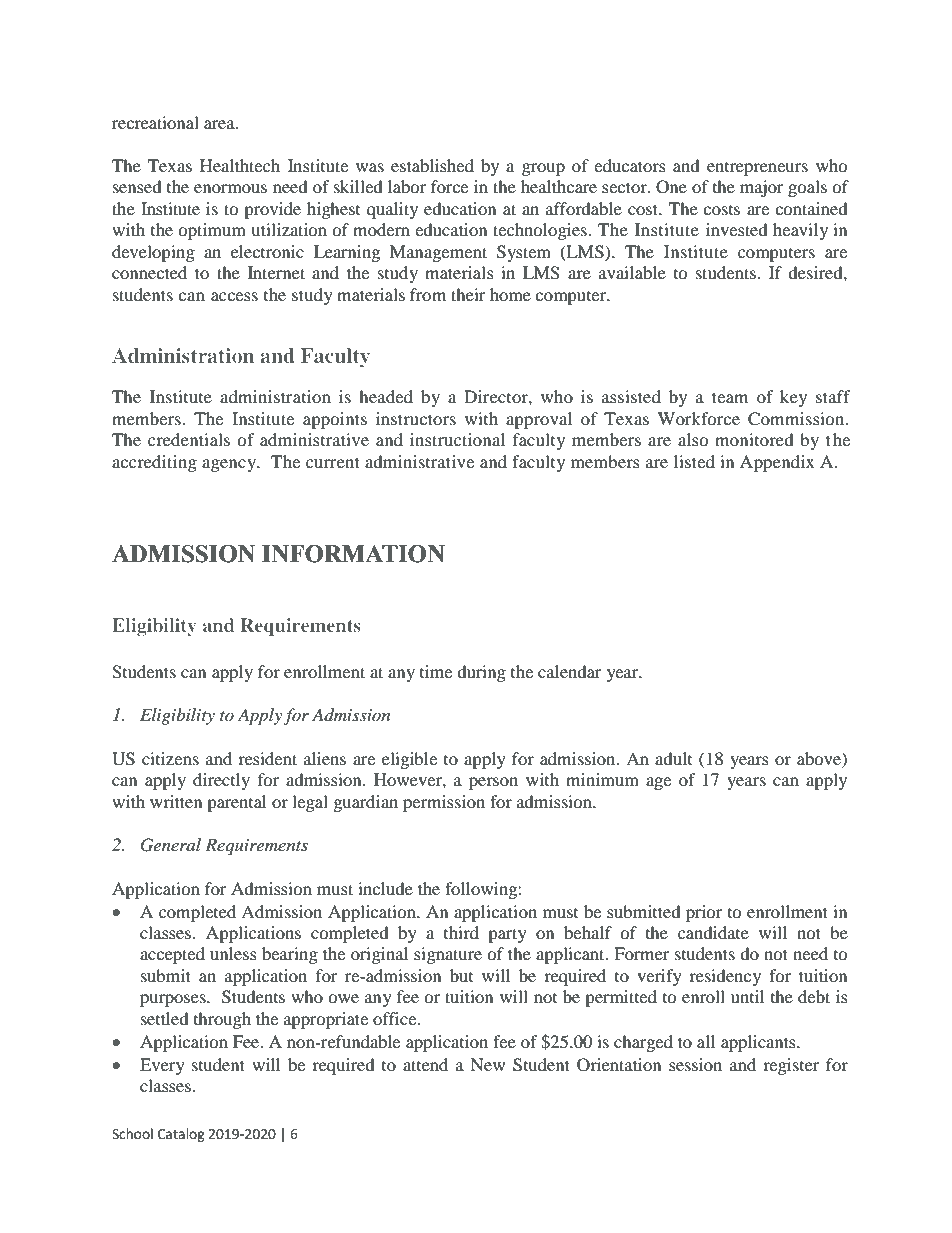  I want to click on established, so click(432, 165).
